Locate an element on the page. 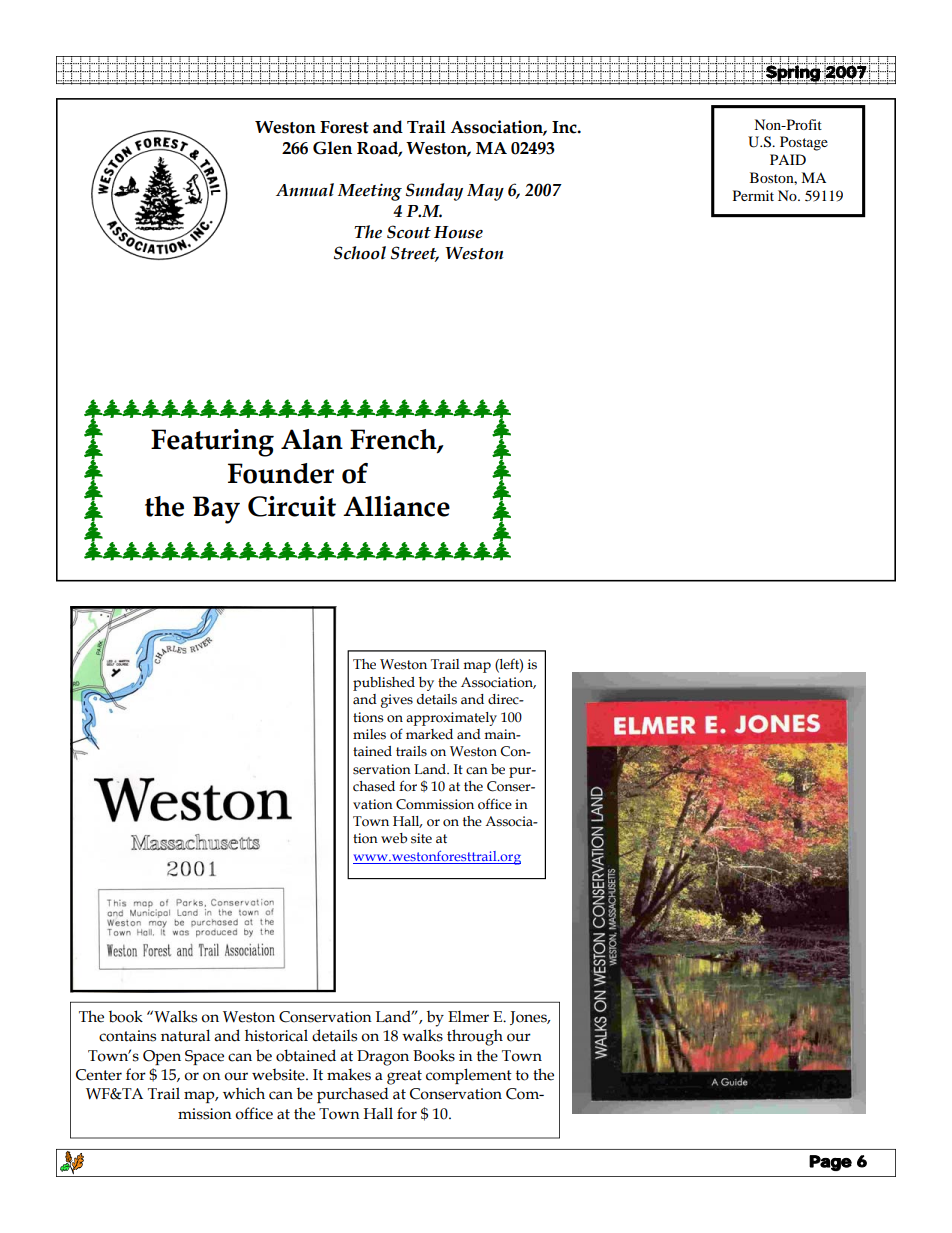 Image resolution: width=952 pixels, height=1233 pixels. Alan is located at coordinates (312, 439).
